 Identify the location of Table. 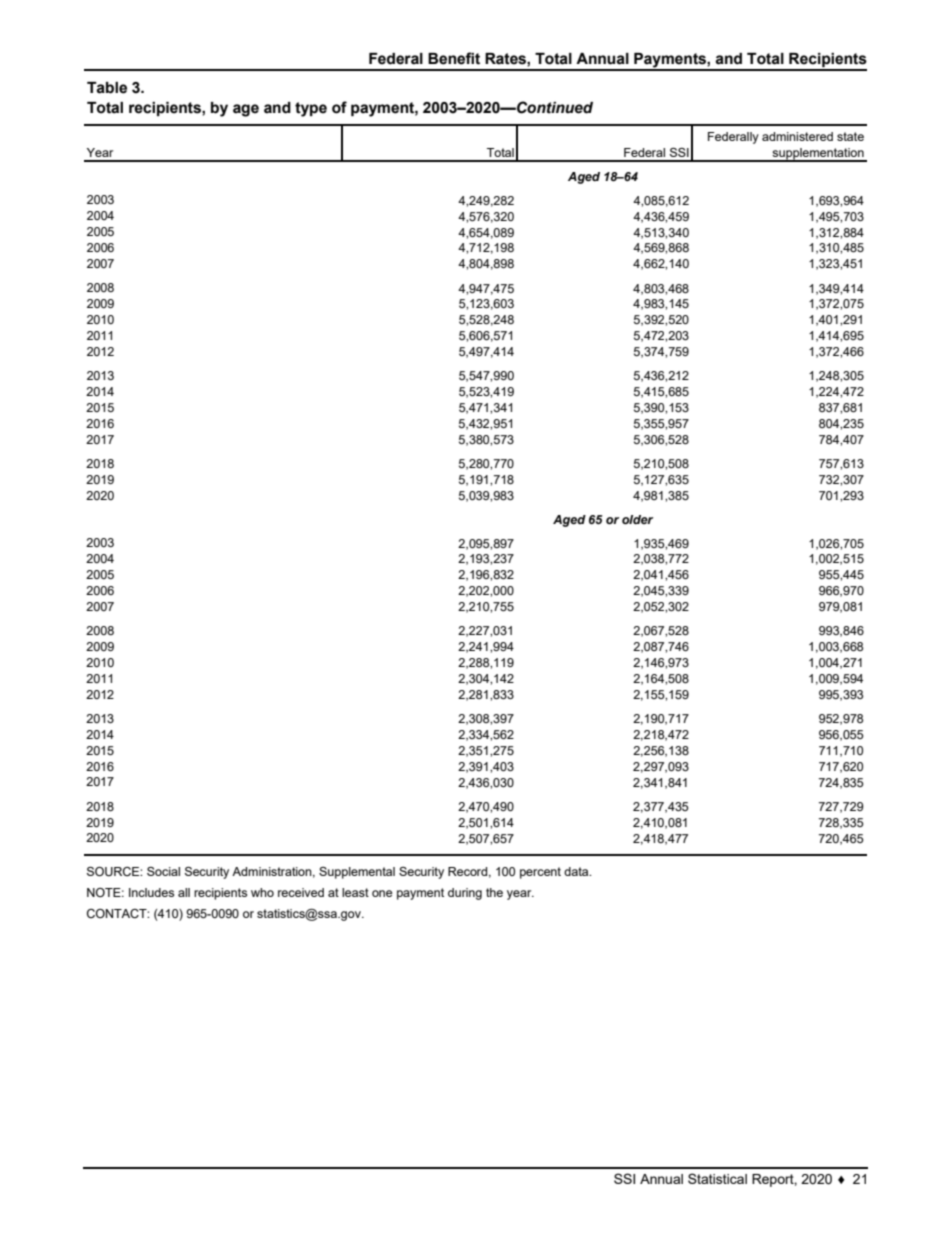
(107, 88).
